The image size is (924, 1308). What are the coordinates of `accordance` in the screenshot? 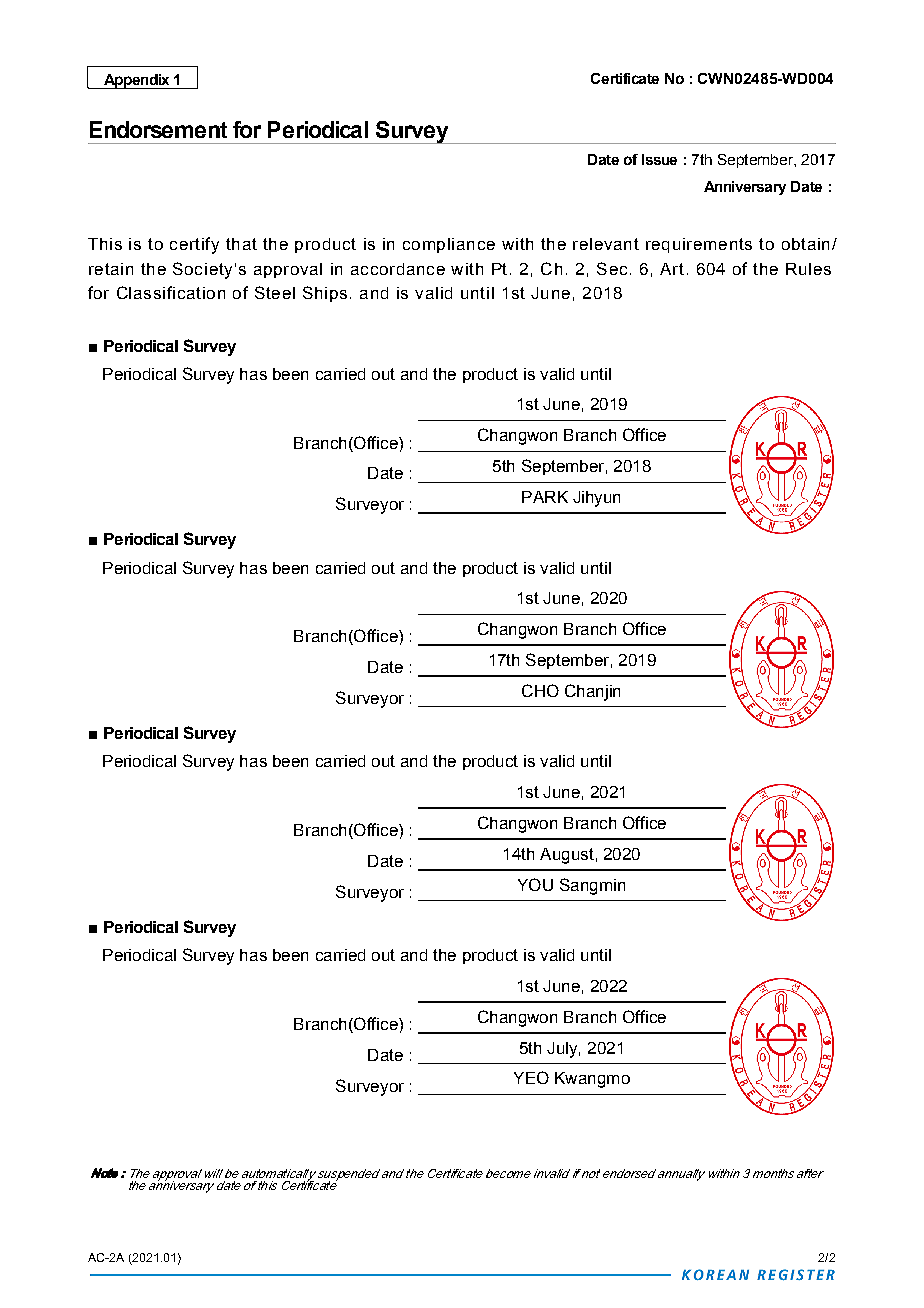 It's located at (398, 269).
